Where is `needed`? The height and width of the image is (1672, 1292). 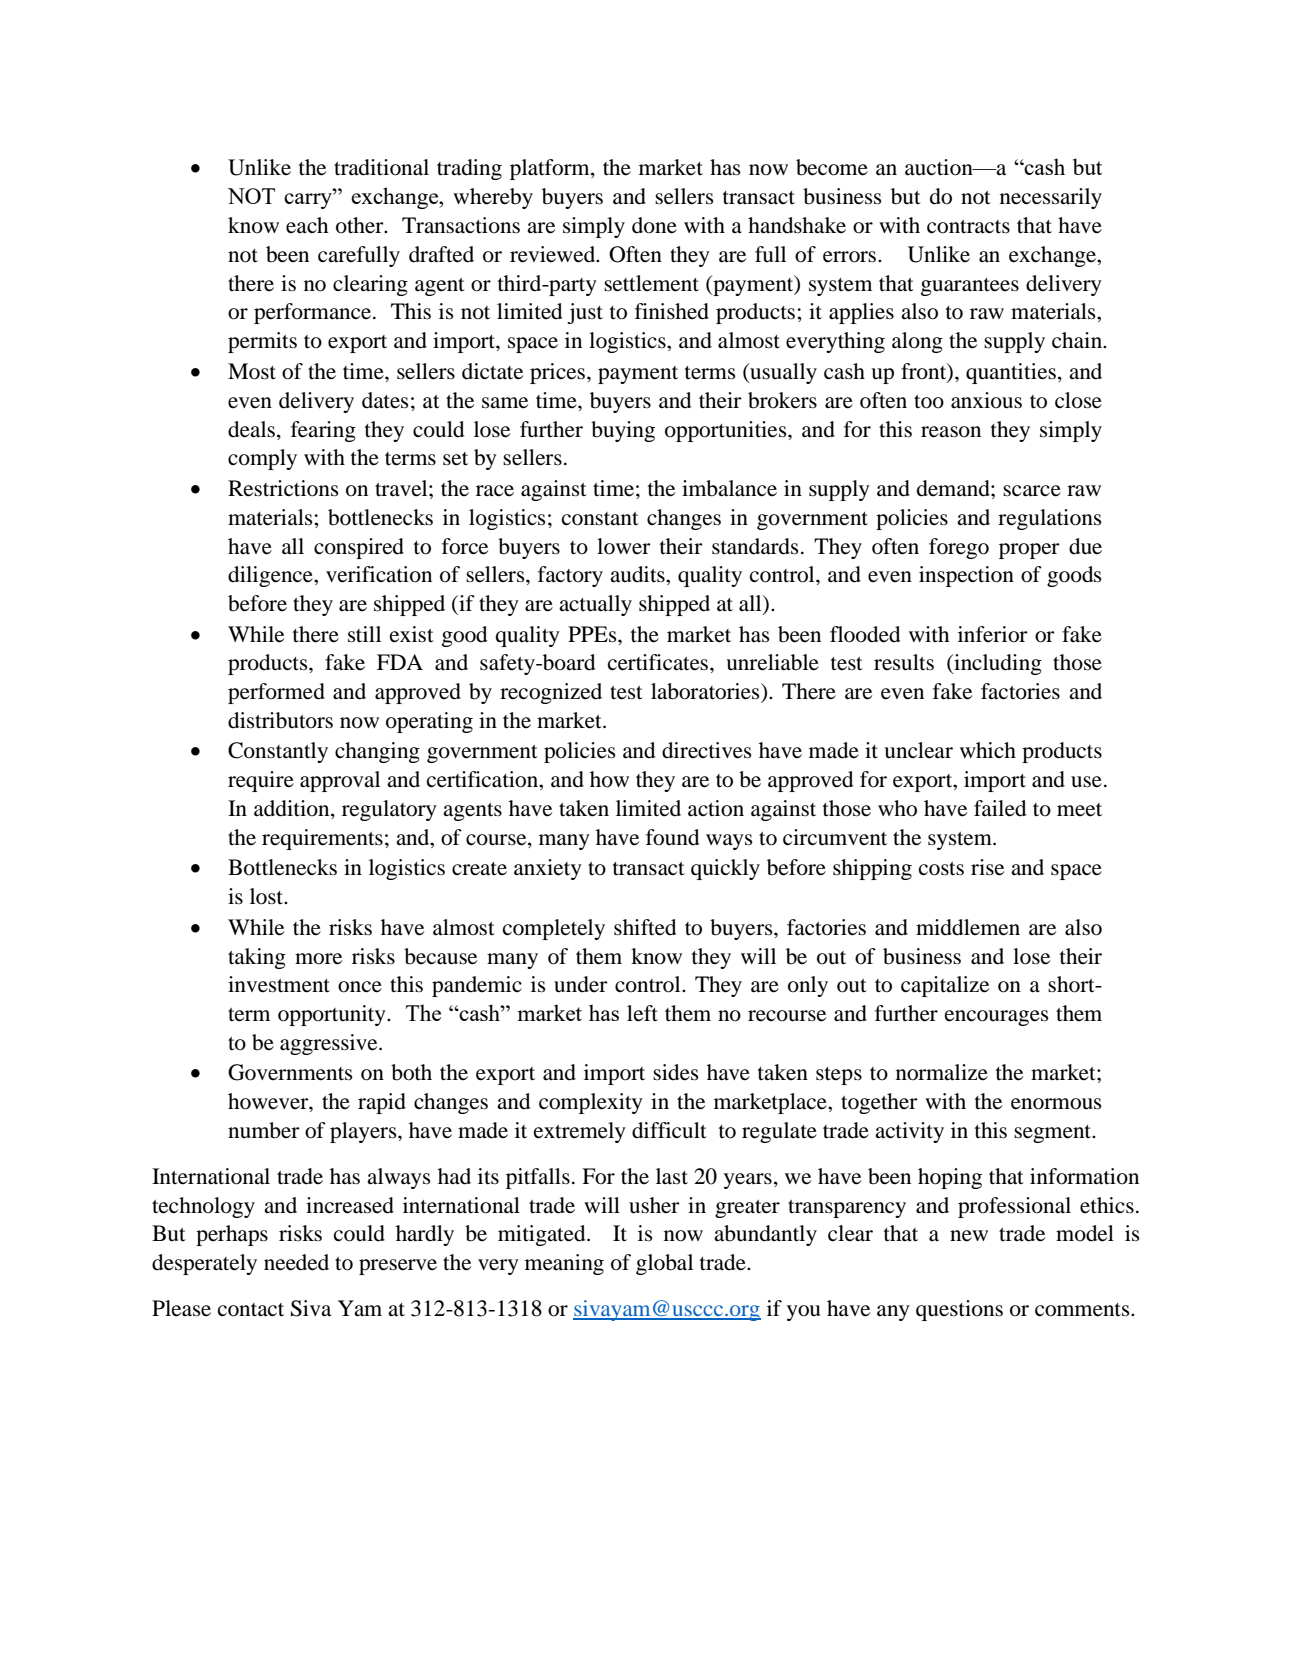 needed is located at coordinates (296, 1262).
